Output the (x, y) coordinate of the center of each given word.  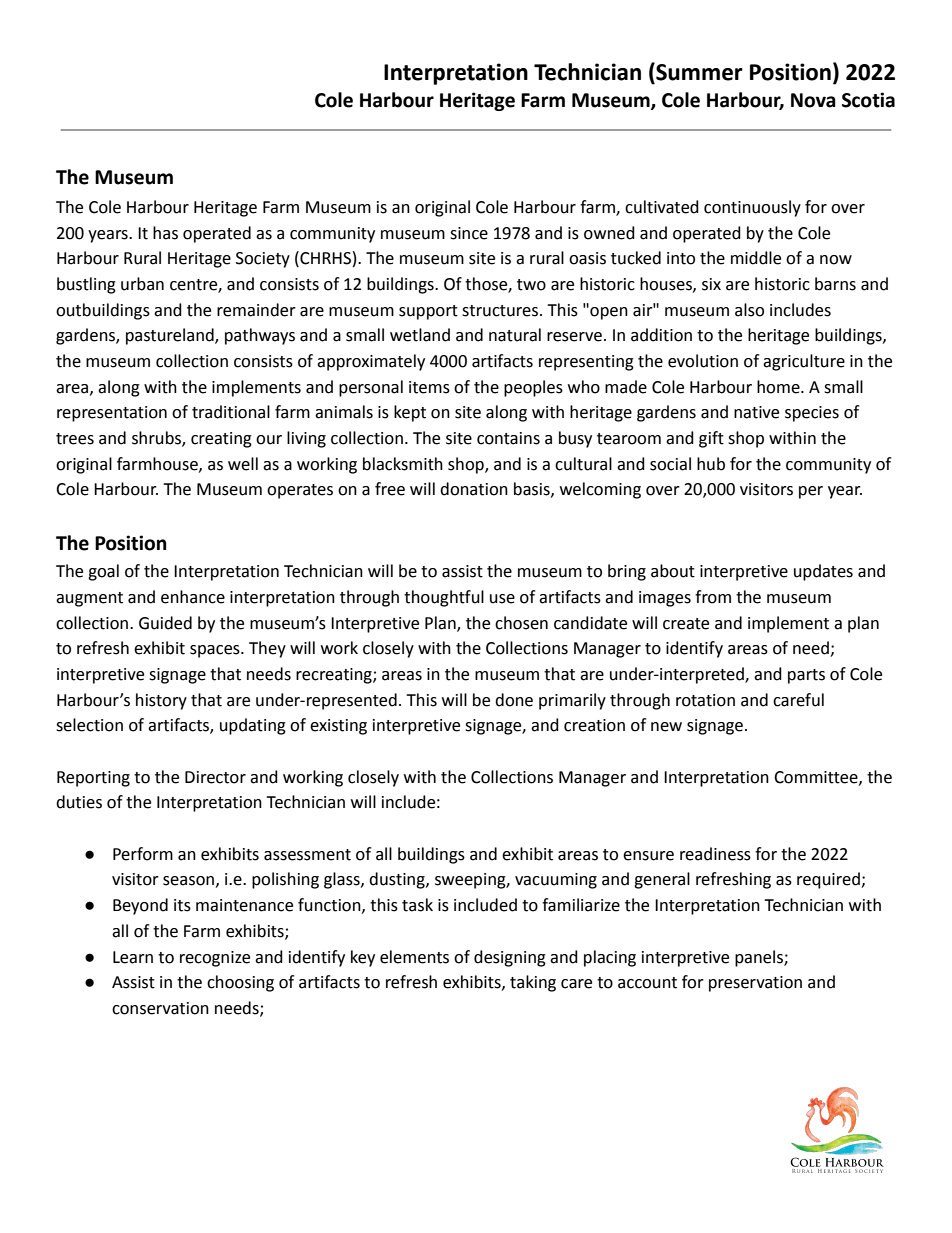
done (514, 700)
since (469, 233)
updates (823, 572)
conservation (160, 1008)
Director (215, 777)
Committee (817, 778)
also (749, 310)
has (165, 233)
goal (103, 572)
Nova (813, 100)
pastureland (171, 336)
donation (474, 489)
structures (501, 311)
